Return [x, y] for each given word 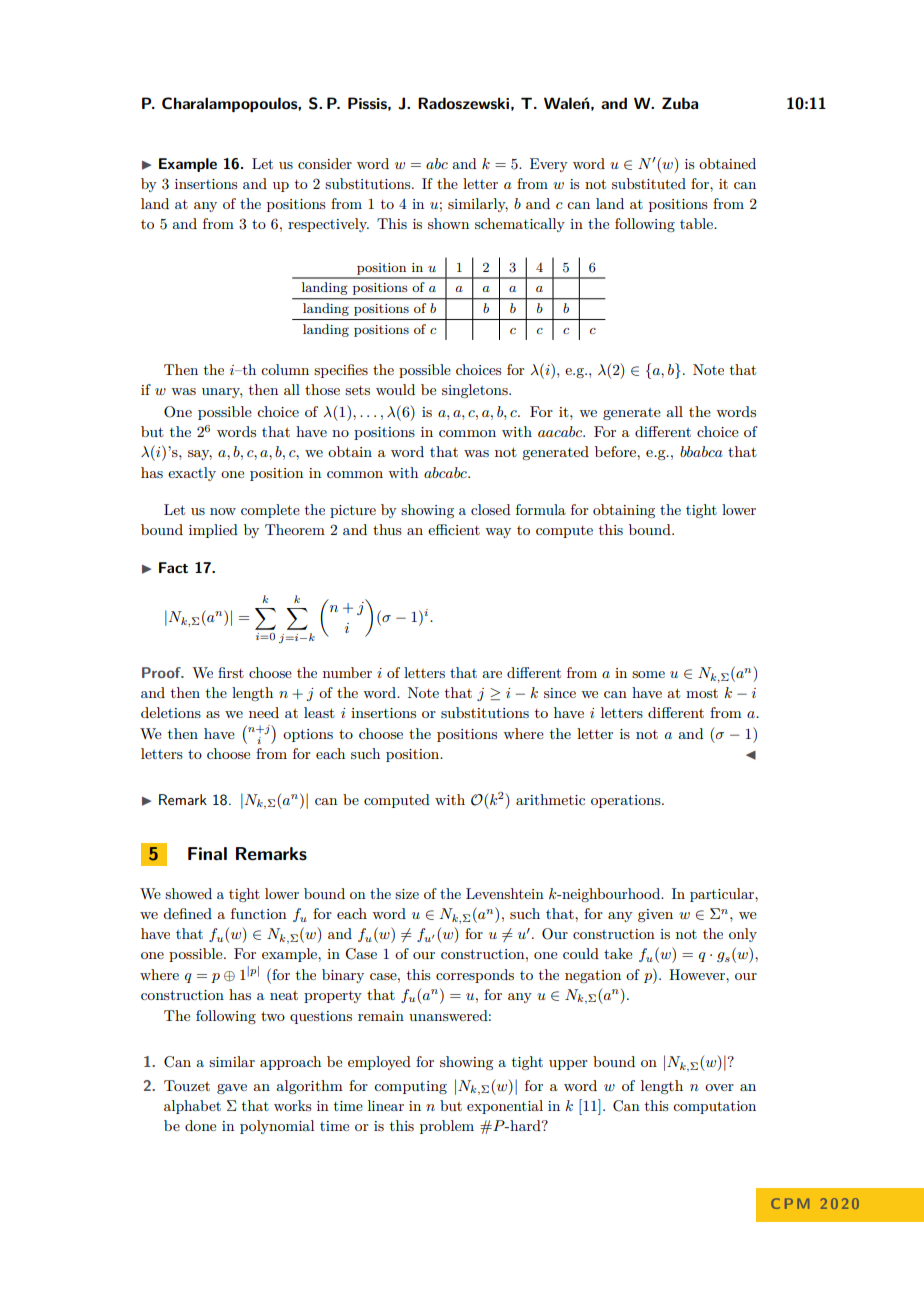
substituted [649, 183]
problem [447, 1127]
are [492, 674]
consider [325, 163]
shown [448, 223]
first [231, 672]
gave [232, 1089]
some [648, 674]
